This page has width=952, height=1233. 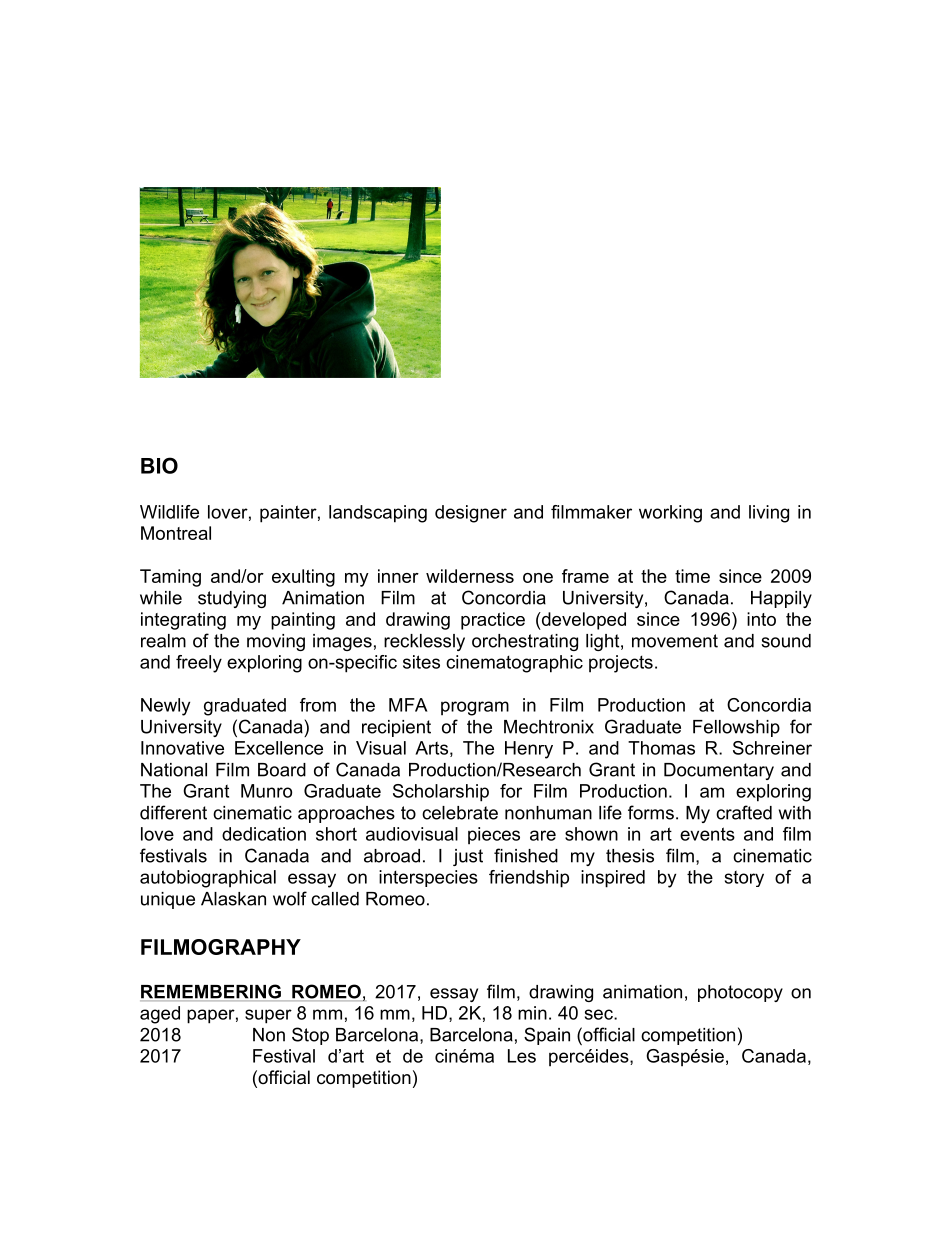 What do you see at coordinates (736, 728) in the page?
I see `Fellowship` at bounding box center [736, 728].
